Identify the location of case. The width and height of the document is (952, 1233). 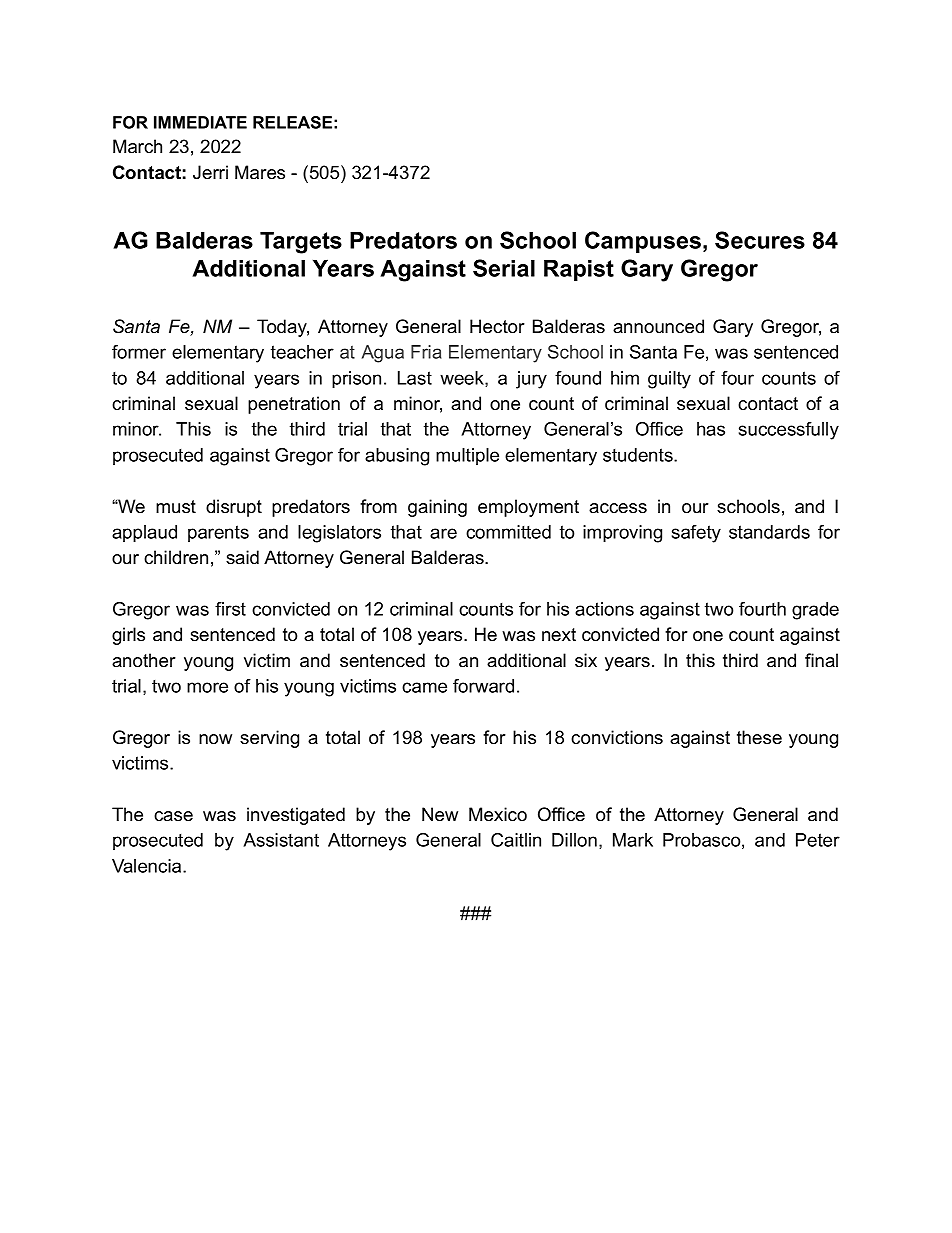
(173, 816).
